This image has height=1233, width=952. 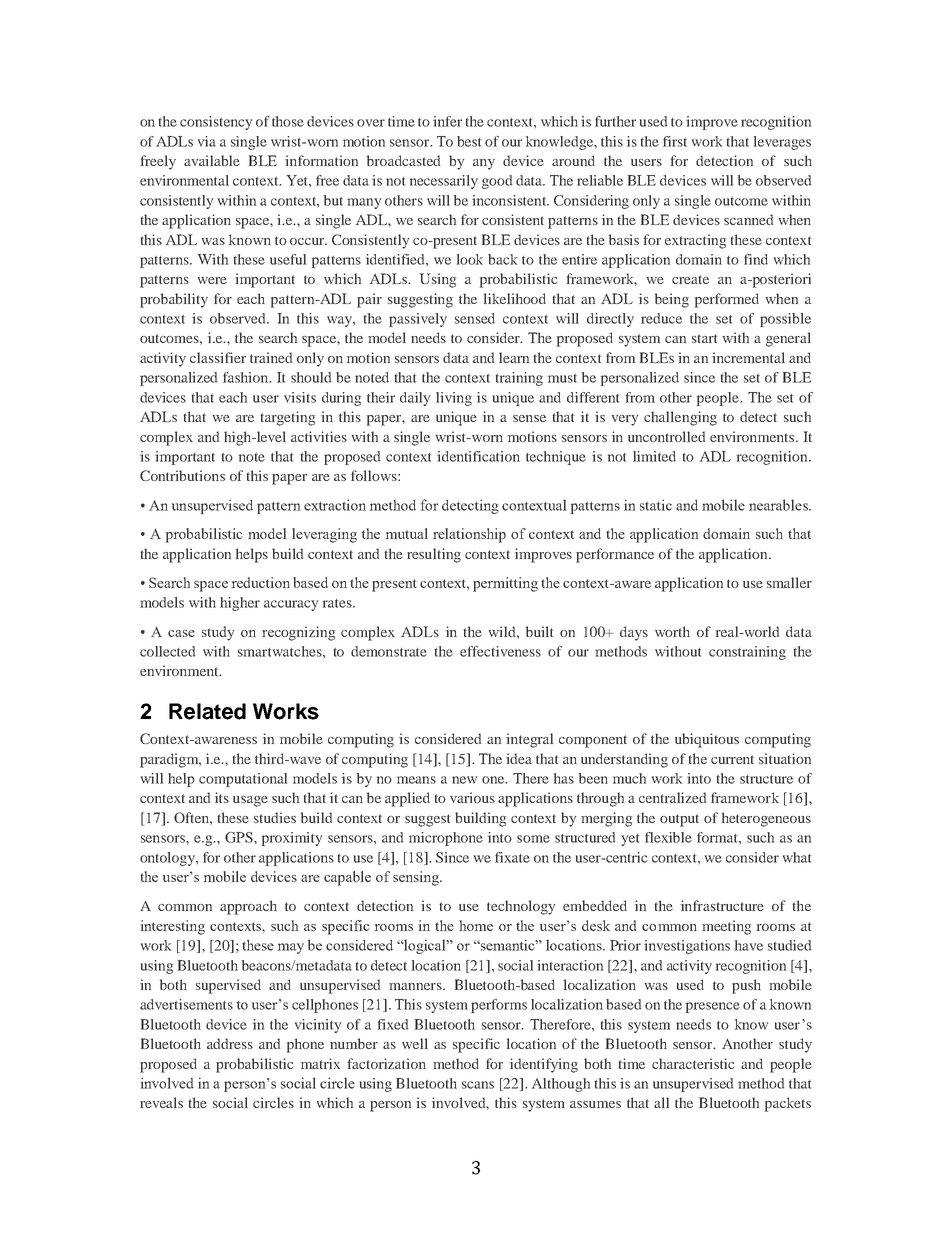 What do you see at coordinates (666, 436) in the image?
I see `uncontrolled` at bounding box center [666, 436].
